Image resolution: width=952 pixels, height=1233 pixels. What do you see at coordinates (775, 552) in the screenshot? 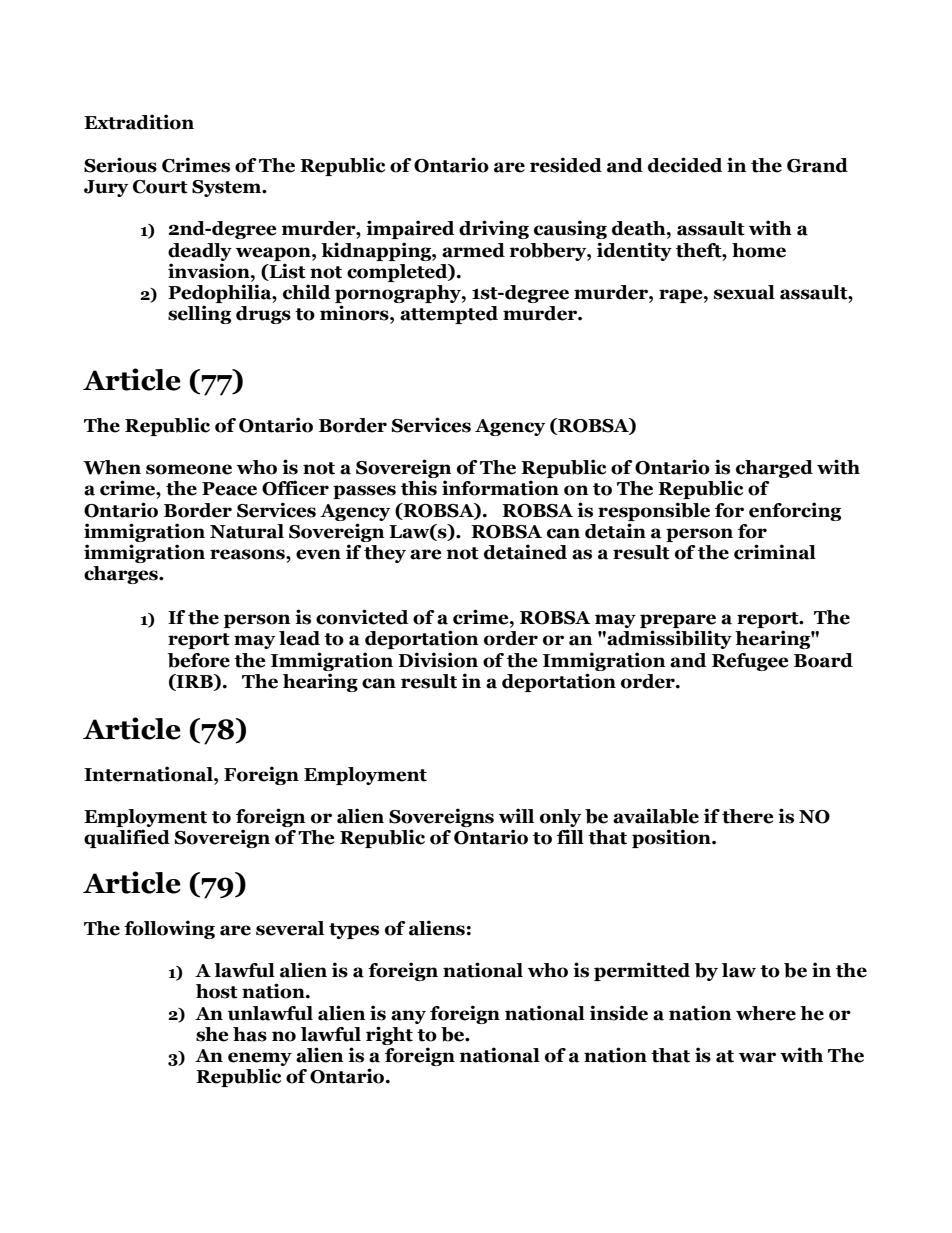
I see `criminal` at bounding box center [775, 552].
